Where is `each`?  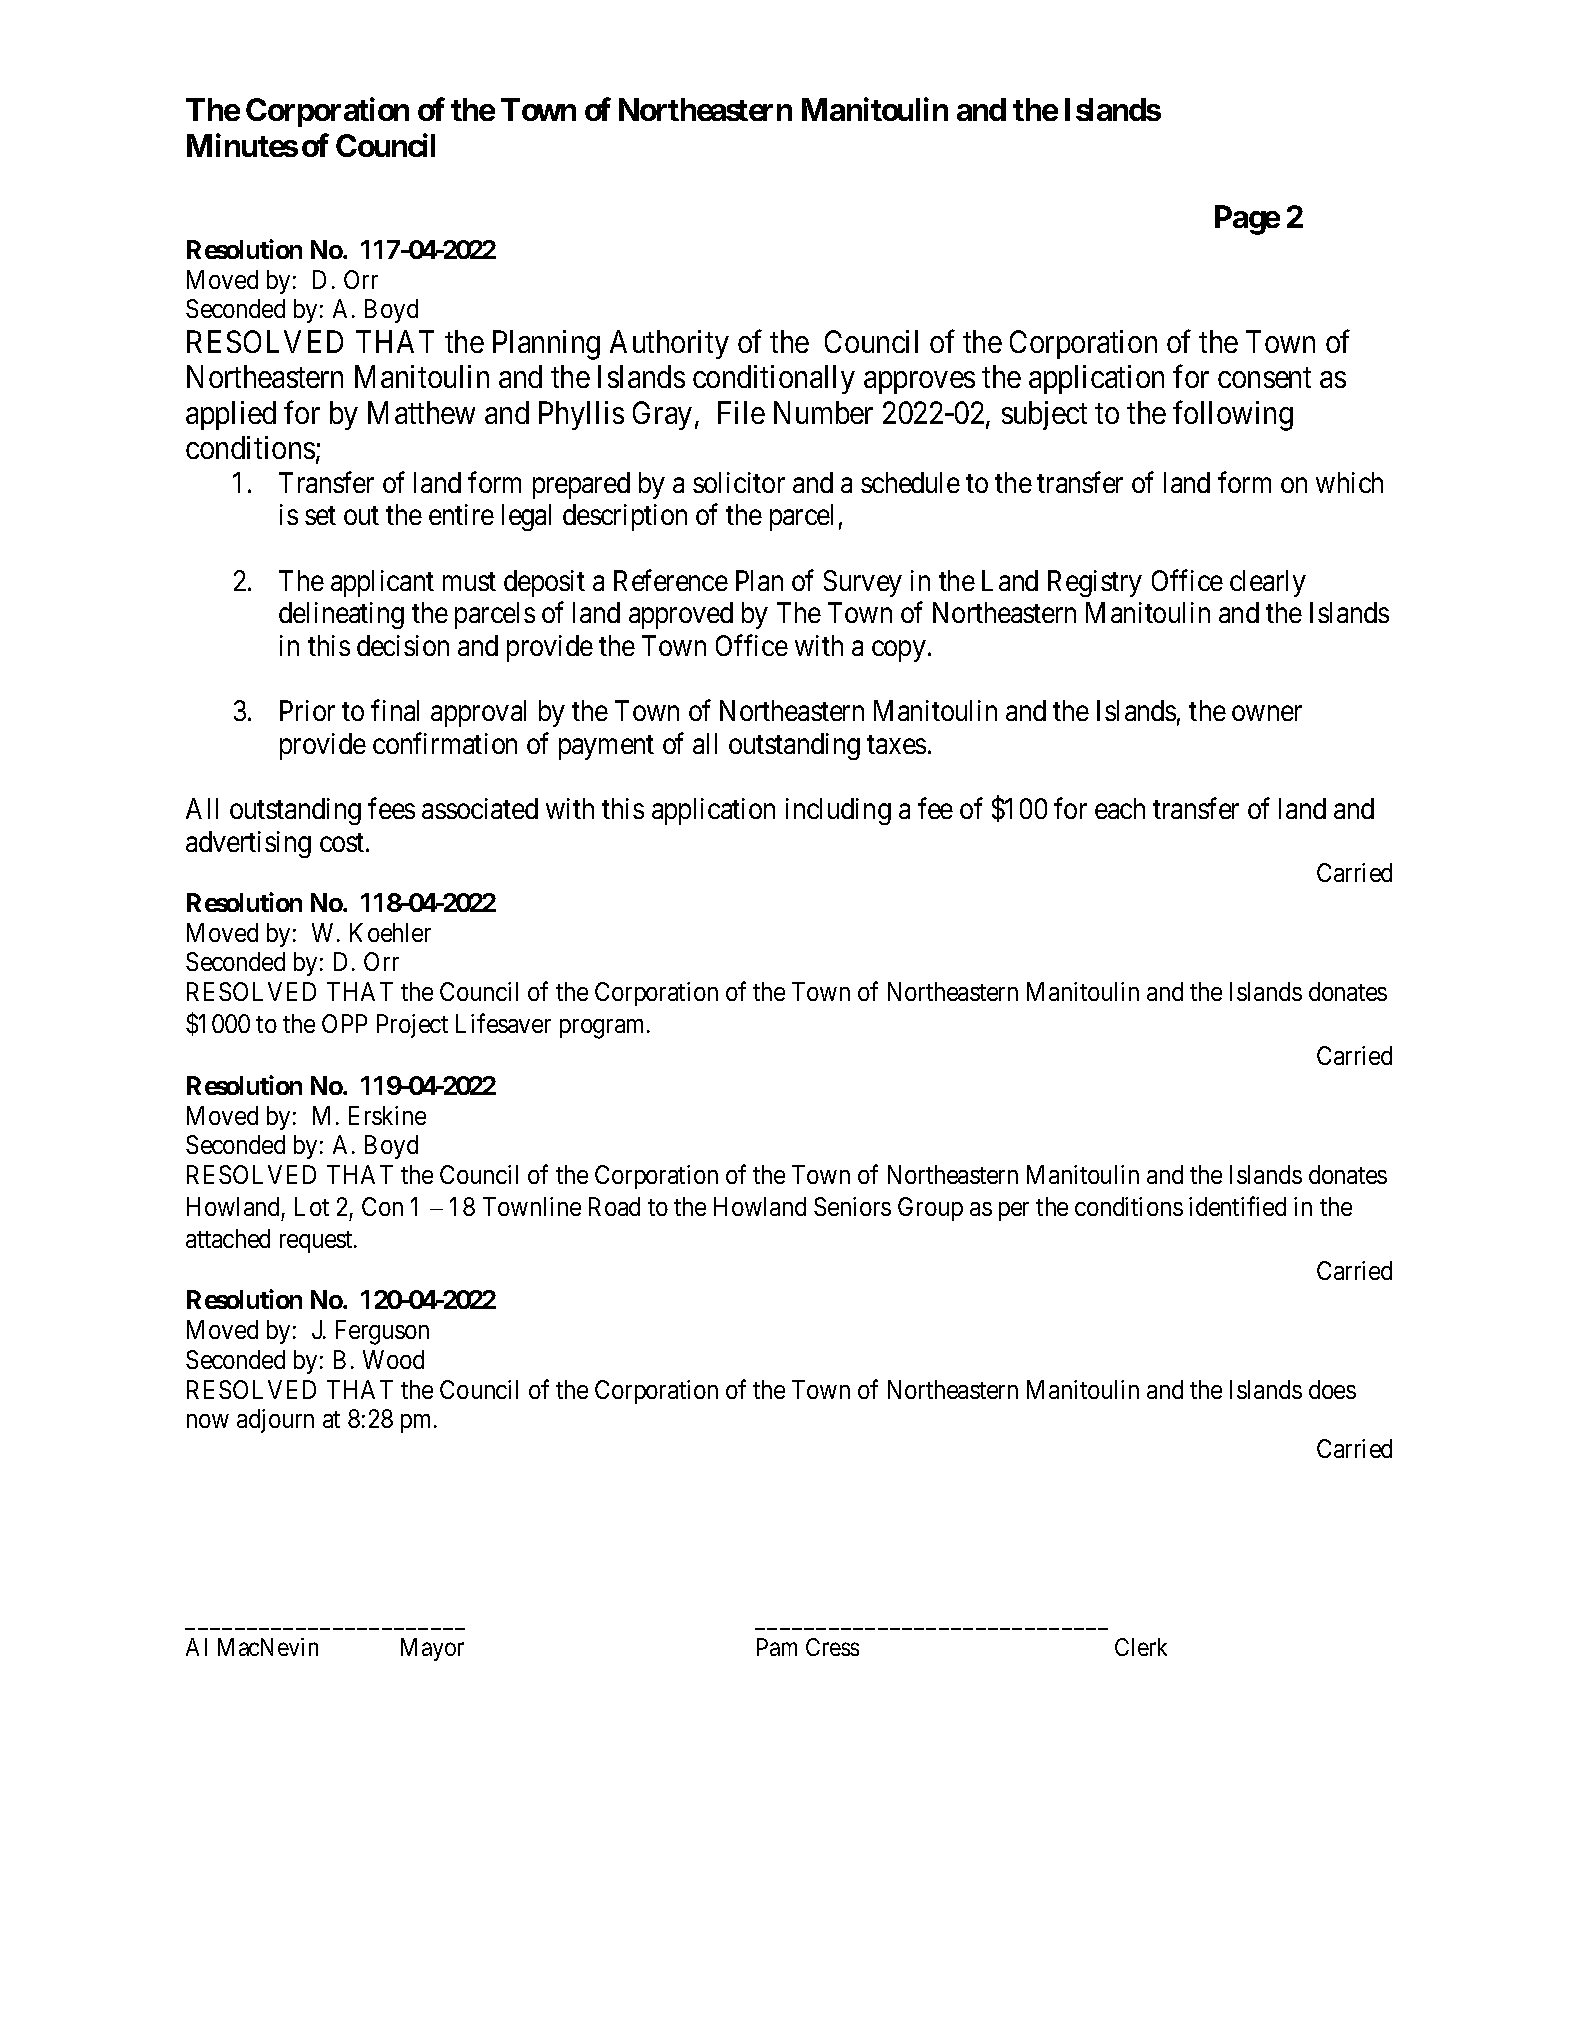 each is located at coordinates (1120, 808).
